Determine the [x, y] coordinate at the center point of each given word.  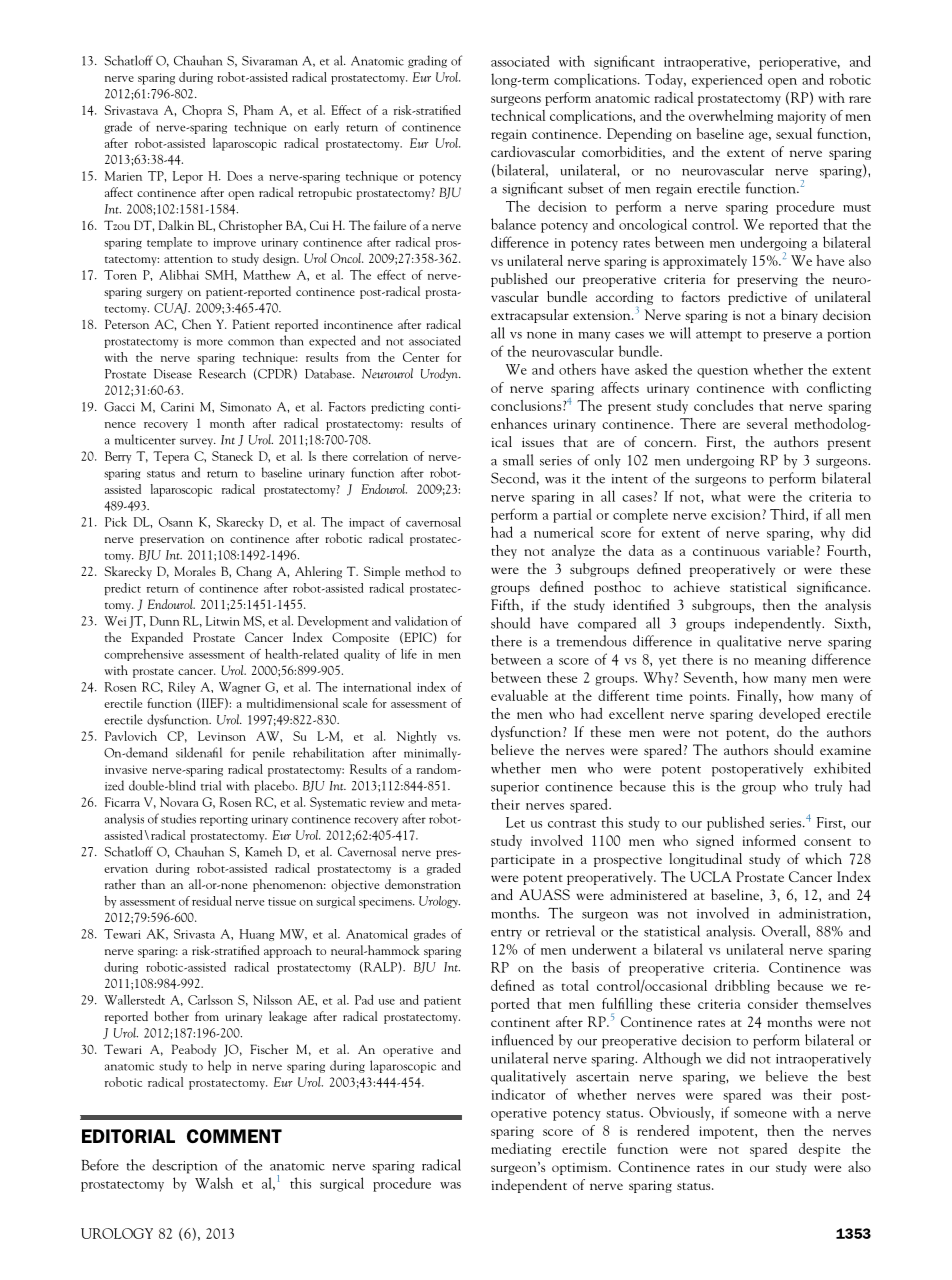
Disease [173, 374]
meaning [780, 661]
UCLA [711, 876]
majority [802, 117]
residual [212, 901]
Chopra [202, 111]
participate [523, 860]
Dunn [165, 621]
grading [427, 61]
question [722, 371]
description [185, 1166]
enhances [519, 423]
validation [421, 621]
